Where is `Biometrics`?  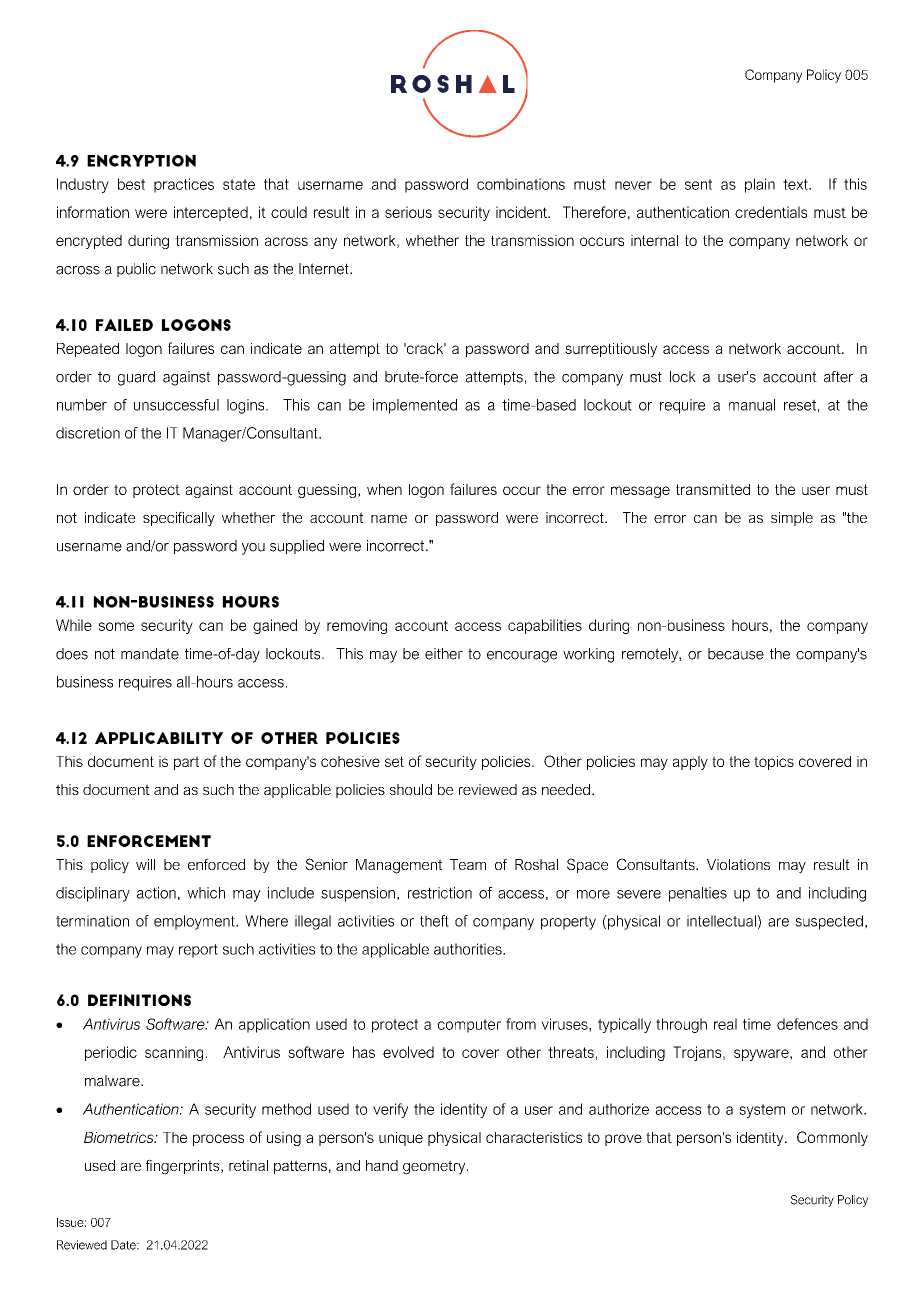
Biometrics is located at coordinates (120, 1137).
